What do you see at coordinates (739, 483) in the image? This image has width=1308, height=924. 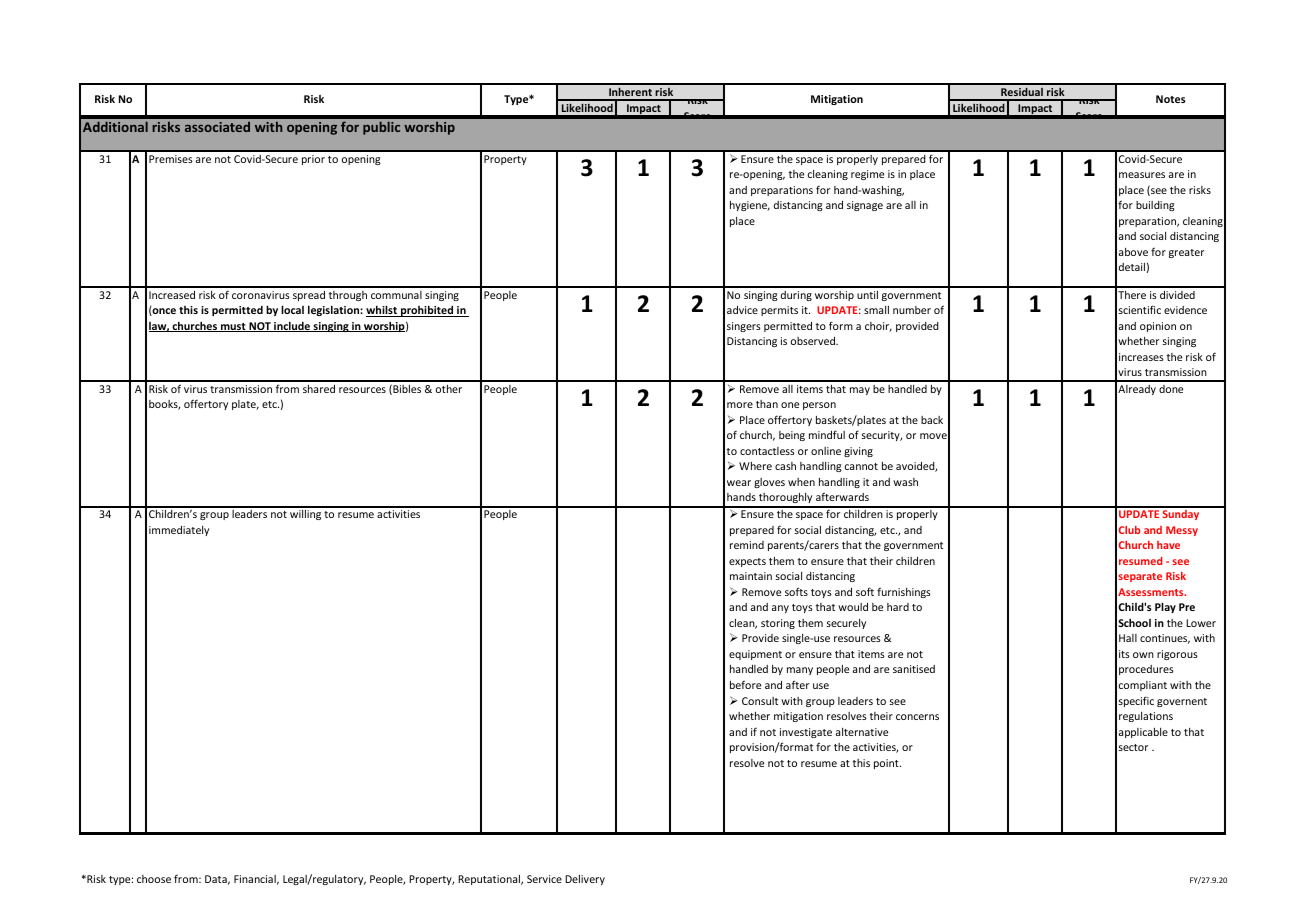 I see `wear` at bounding box center [739, 483].
